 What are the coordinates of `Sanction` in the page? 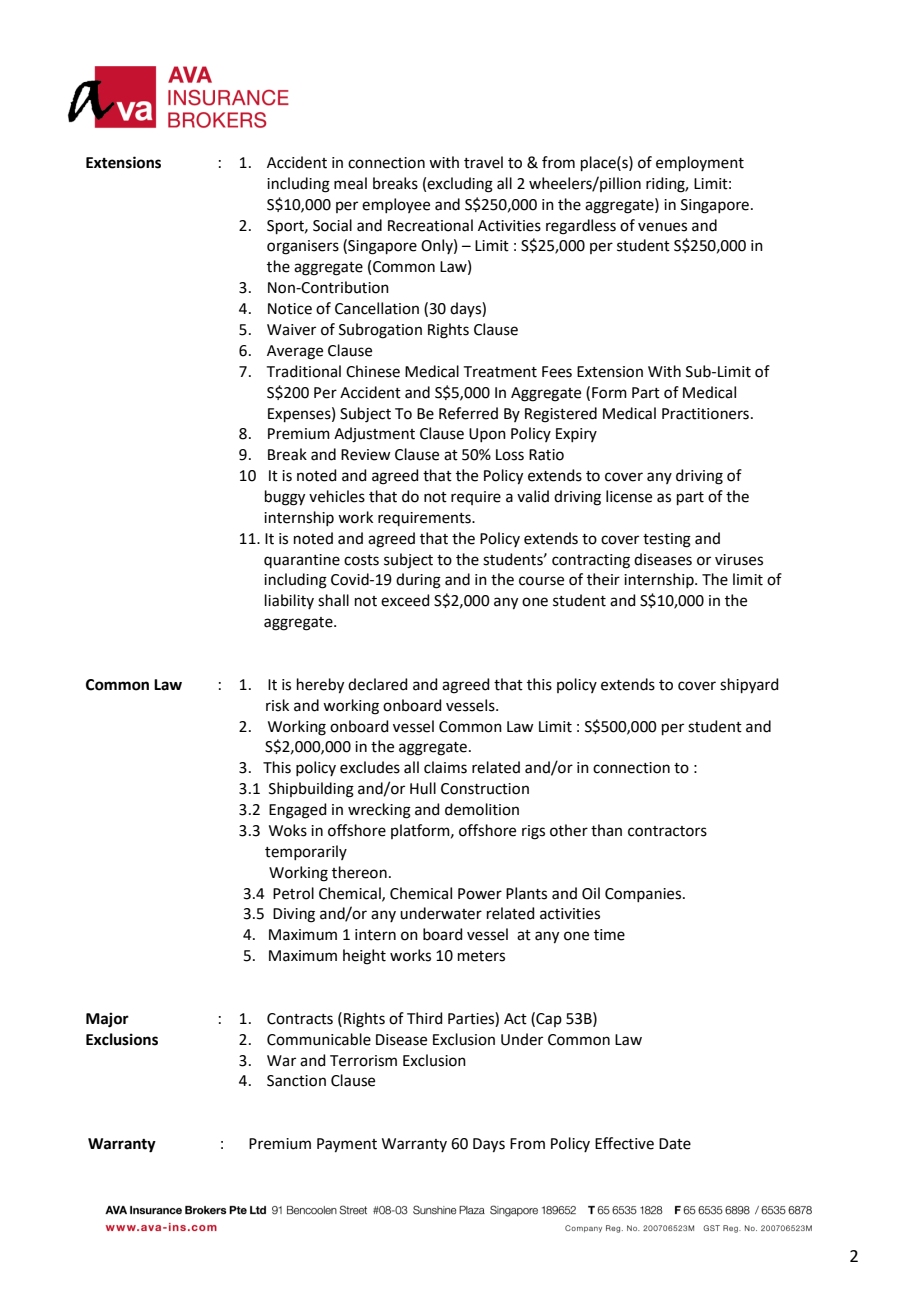 It's located at (296, 1081).
